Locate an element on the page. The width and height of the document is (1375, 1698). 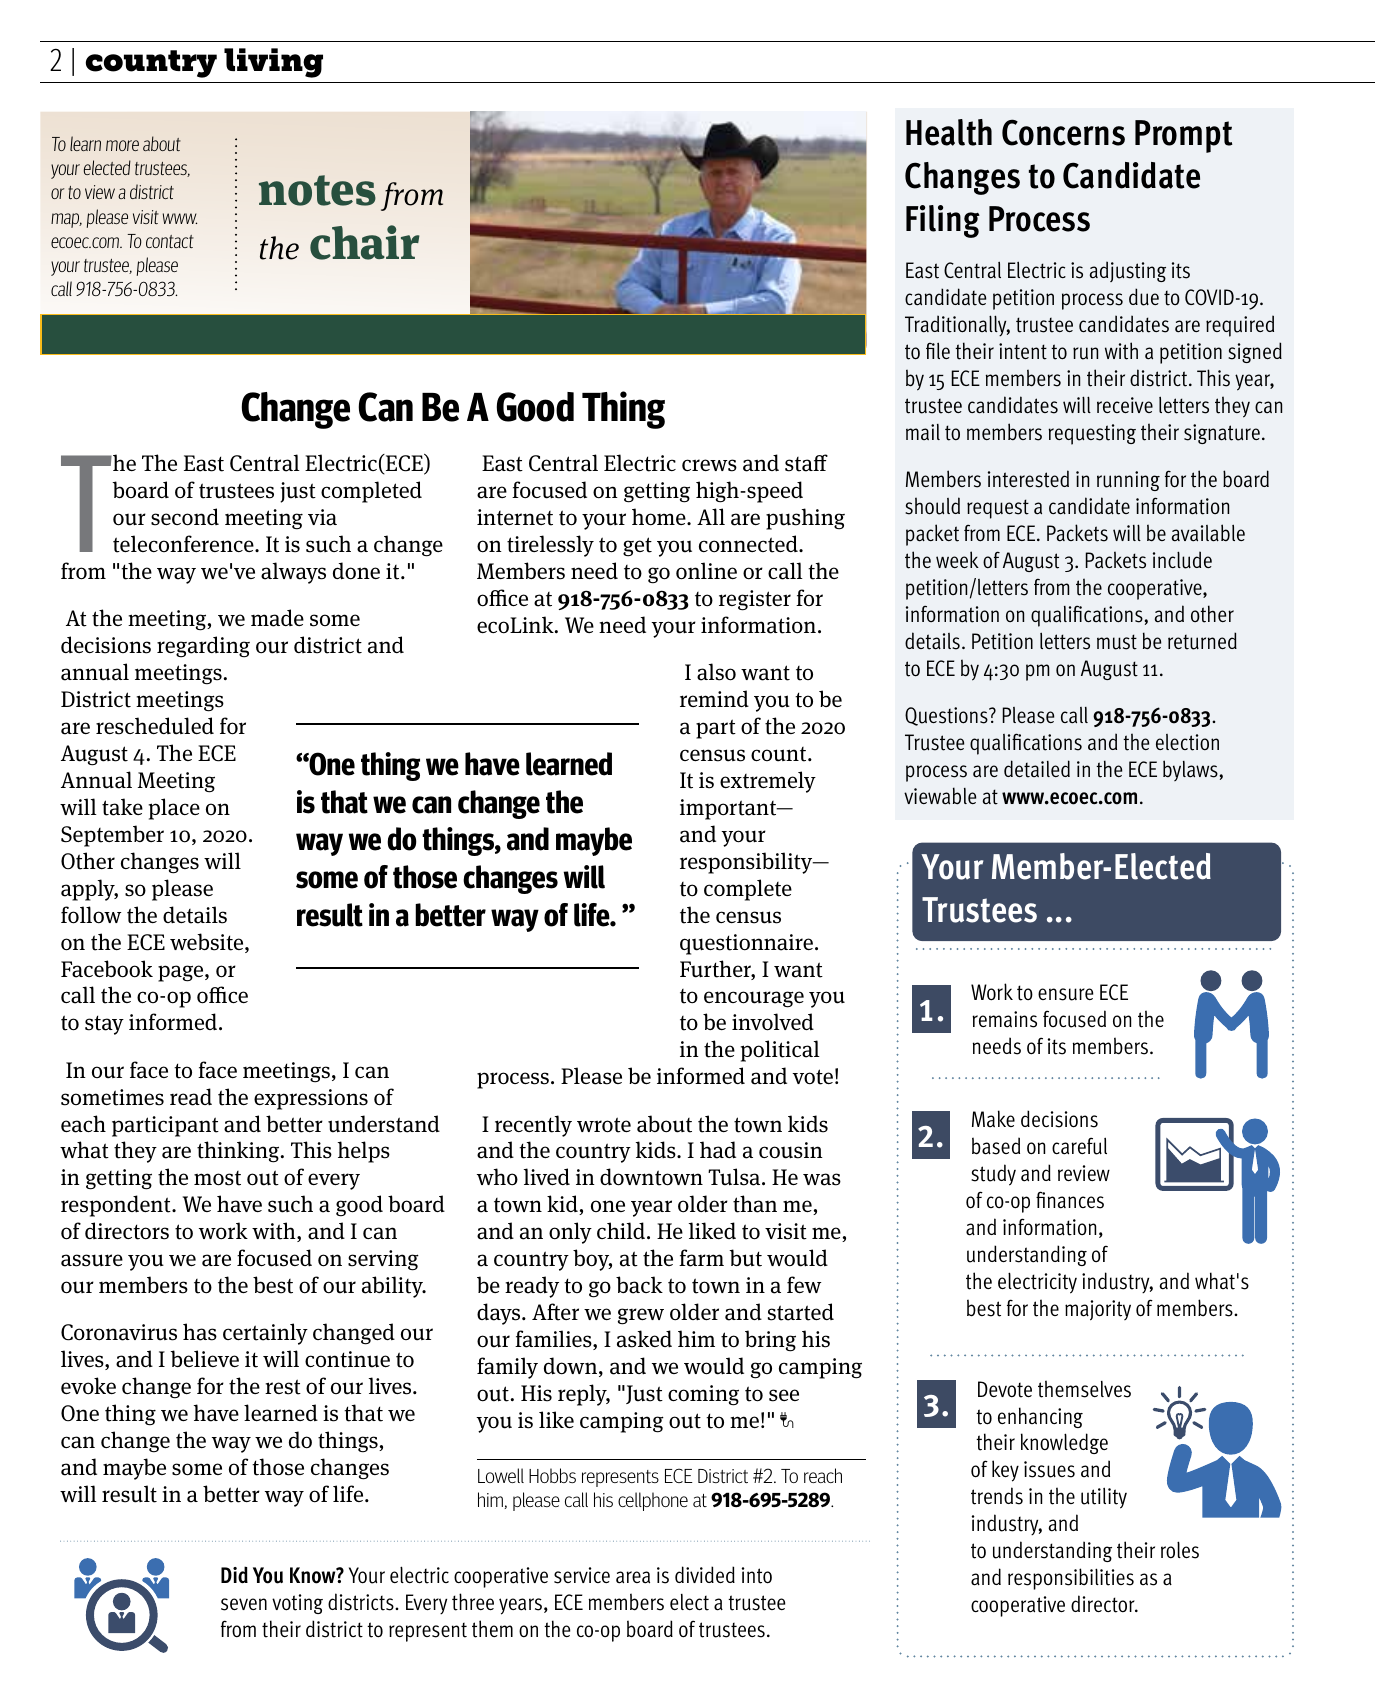
seven is located at coordinates (244, 1604).
